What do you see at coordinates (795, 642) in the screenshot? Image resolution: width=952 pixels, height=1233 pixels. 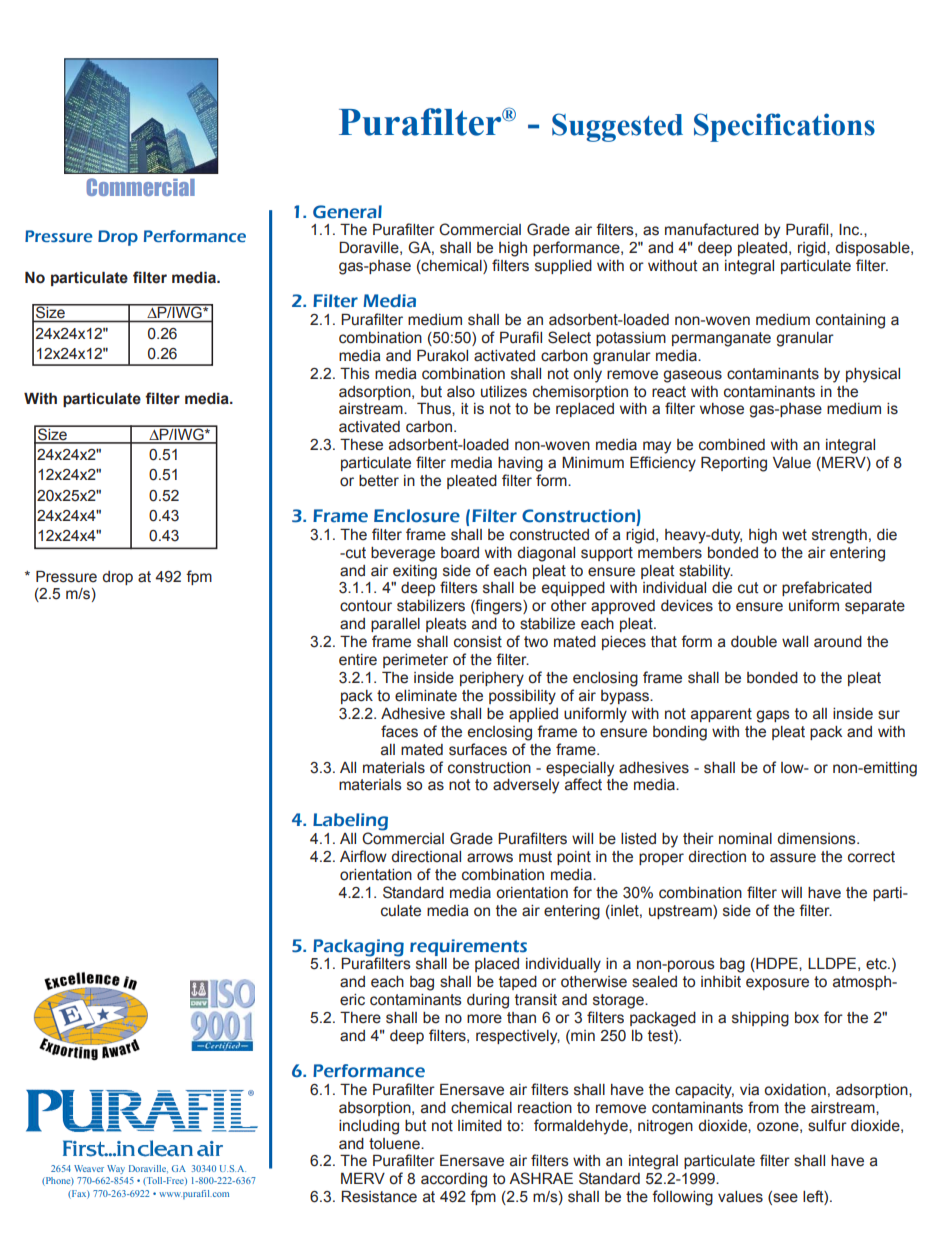 I see `wall` at bounding box center [795, 642].
